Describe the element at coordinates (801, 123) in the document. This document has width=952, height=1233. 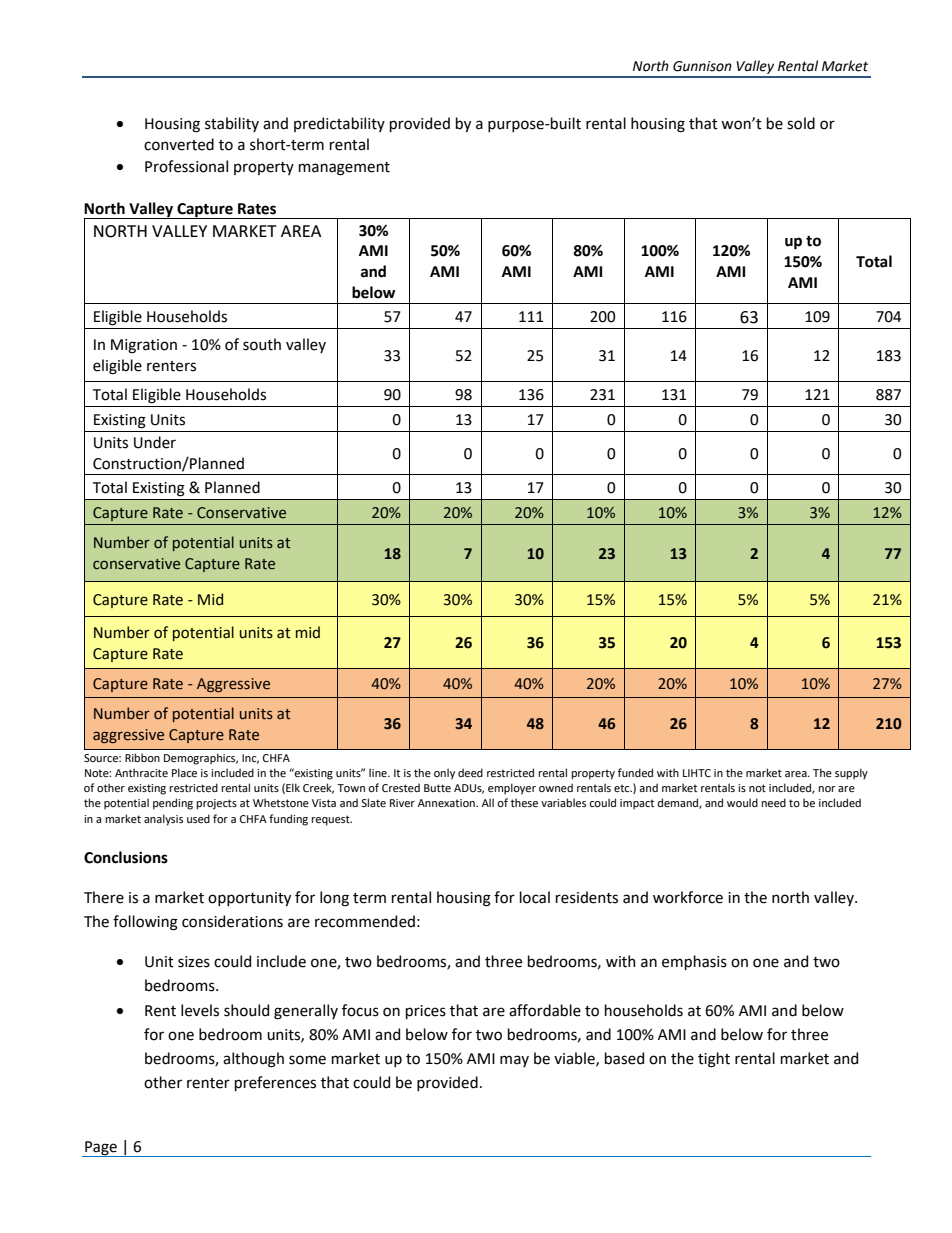
I see `sold` at that location.
